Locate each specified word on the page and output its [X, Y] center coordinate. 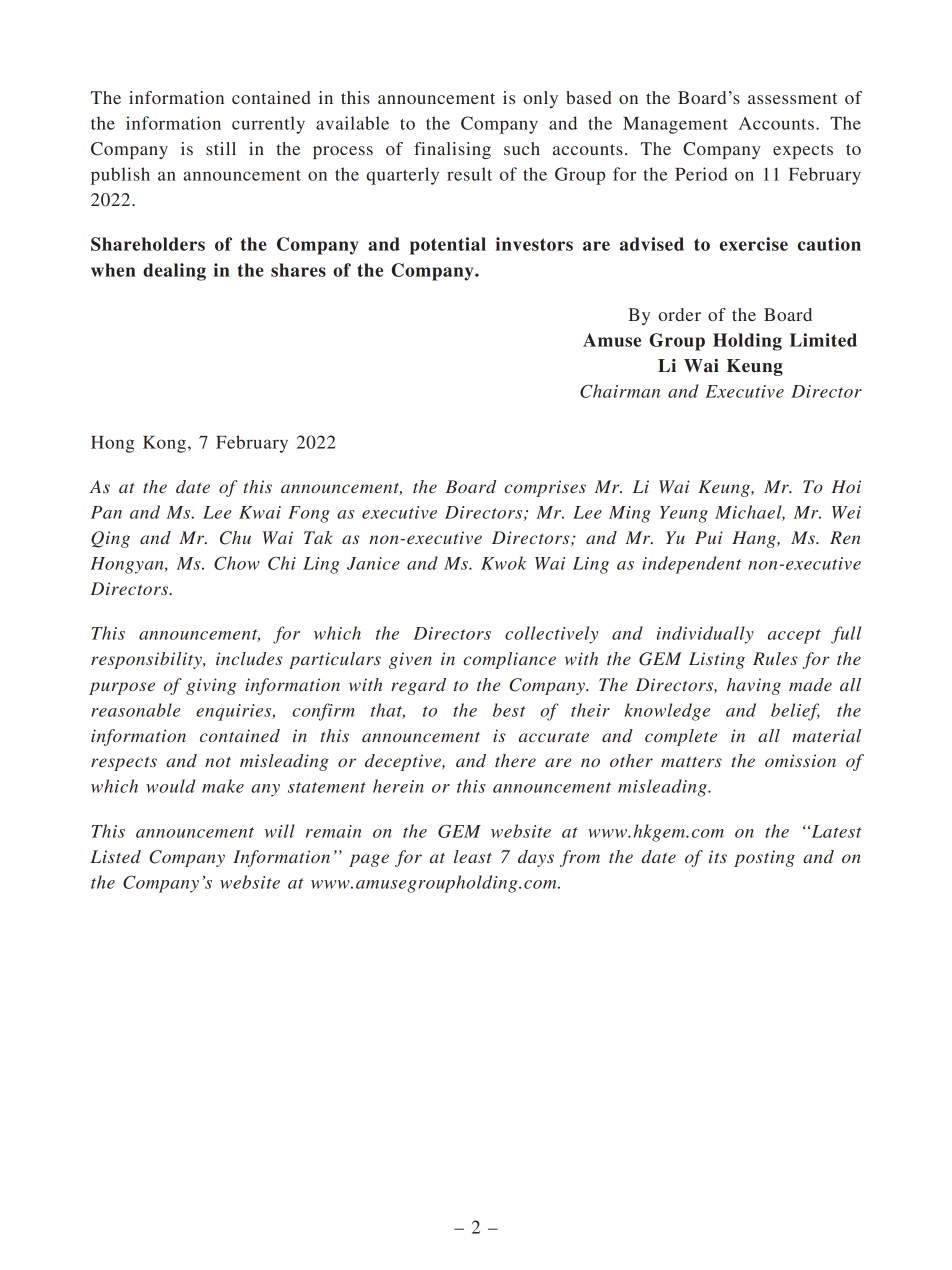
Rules [775, 658]
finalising [452, 150]
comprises [545, 488]
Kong [164, 444]
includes [249, 658]
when [113, 270]
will [280, 831]
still [221, 148]
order [679, 314]
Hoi [846, 486]
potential [448, 246]
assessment [792, 98]
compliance [509, 660]
